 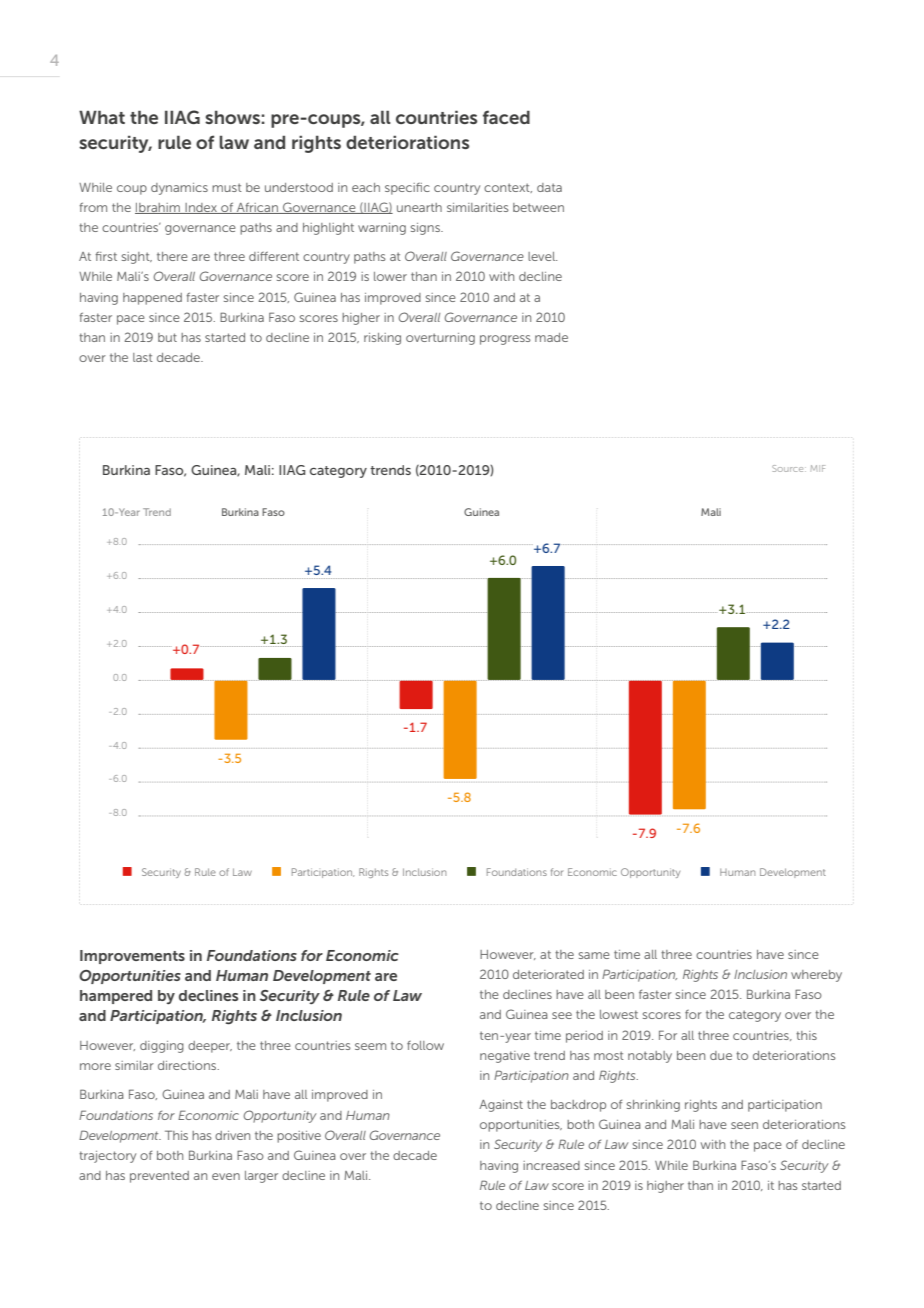 What do you see at coordinates (167, 337) in the screenshot?
I see `but` at bounding box center [167, 337].
